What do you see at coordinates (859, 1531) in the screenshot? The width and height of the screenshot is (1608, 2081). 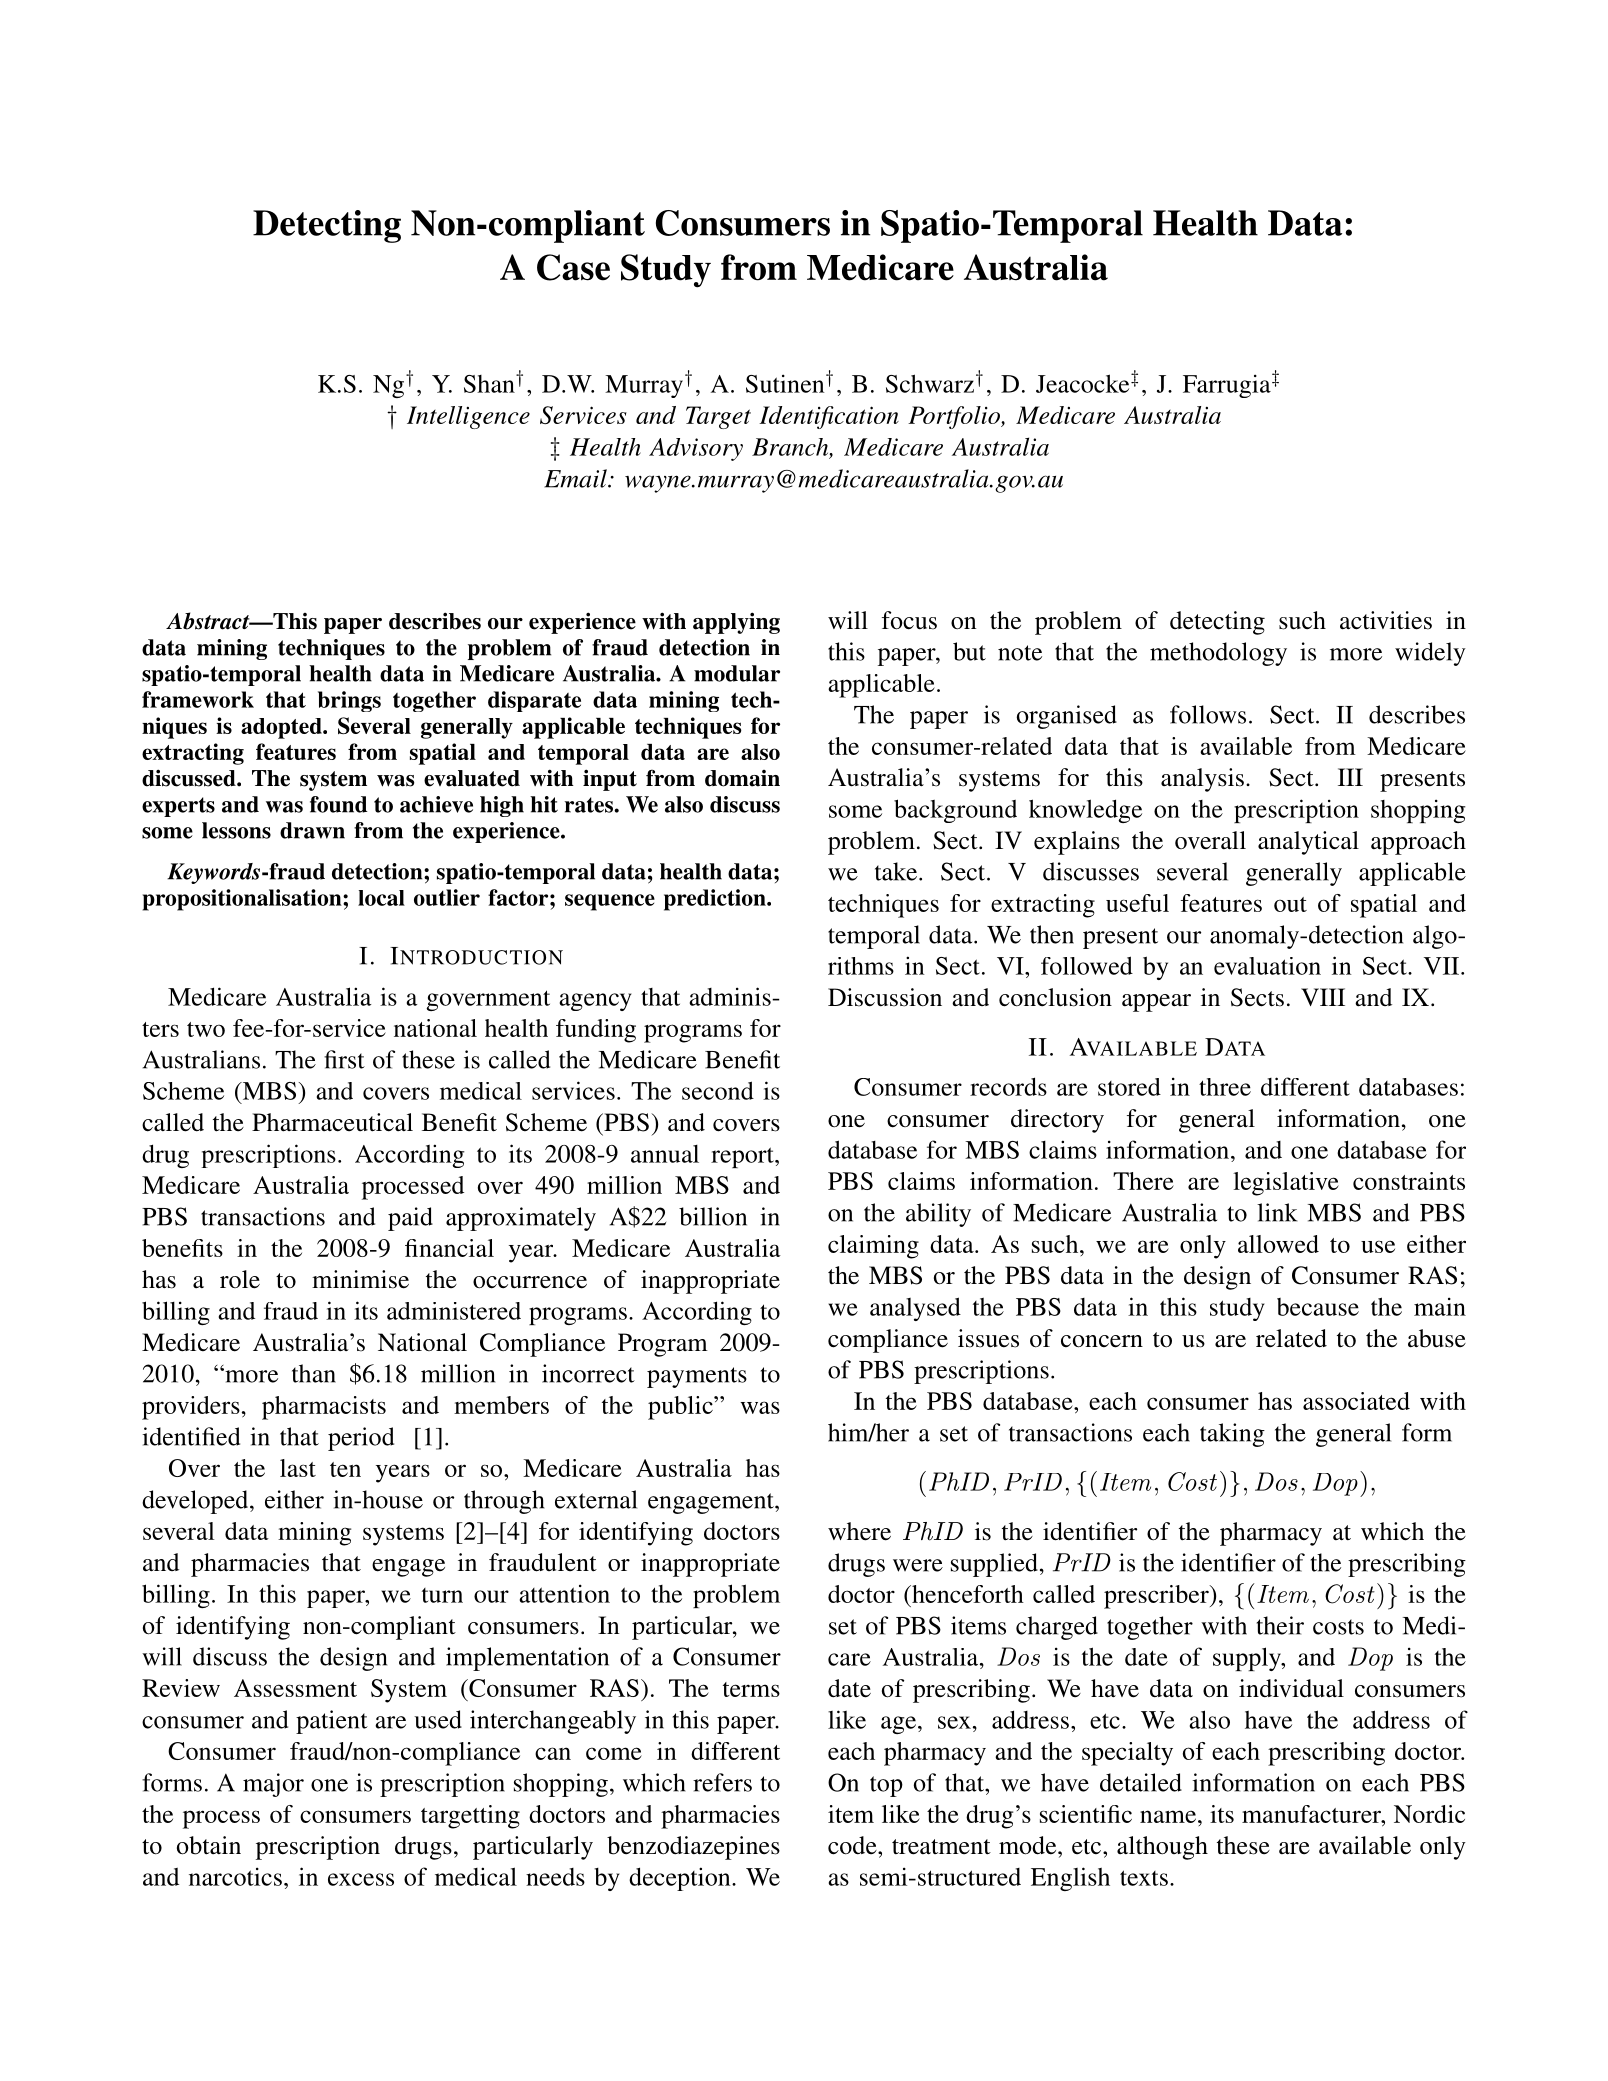 I see `where` at bounding box center [859, 1531].
